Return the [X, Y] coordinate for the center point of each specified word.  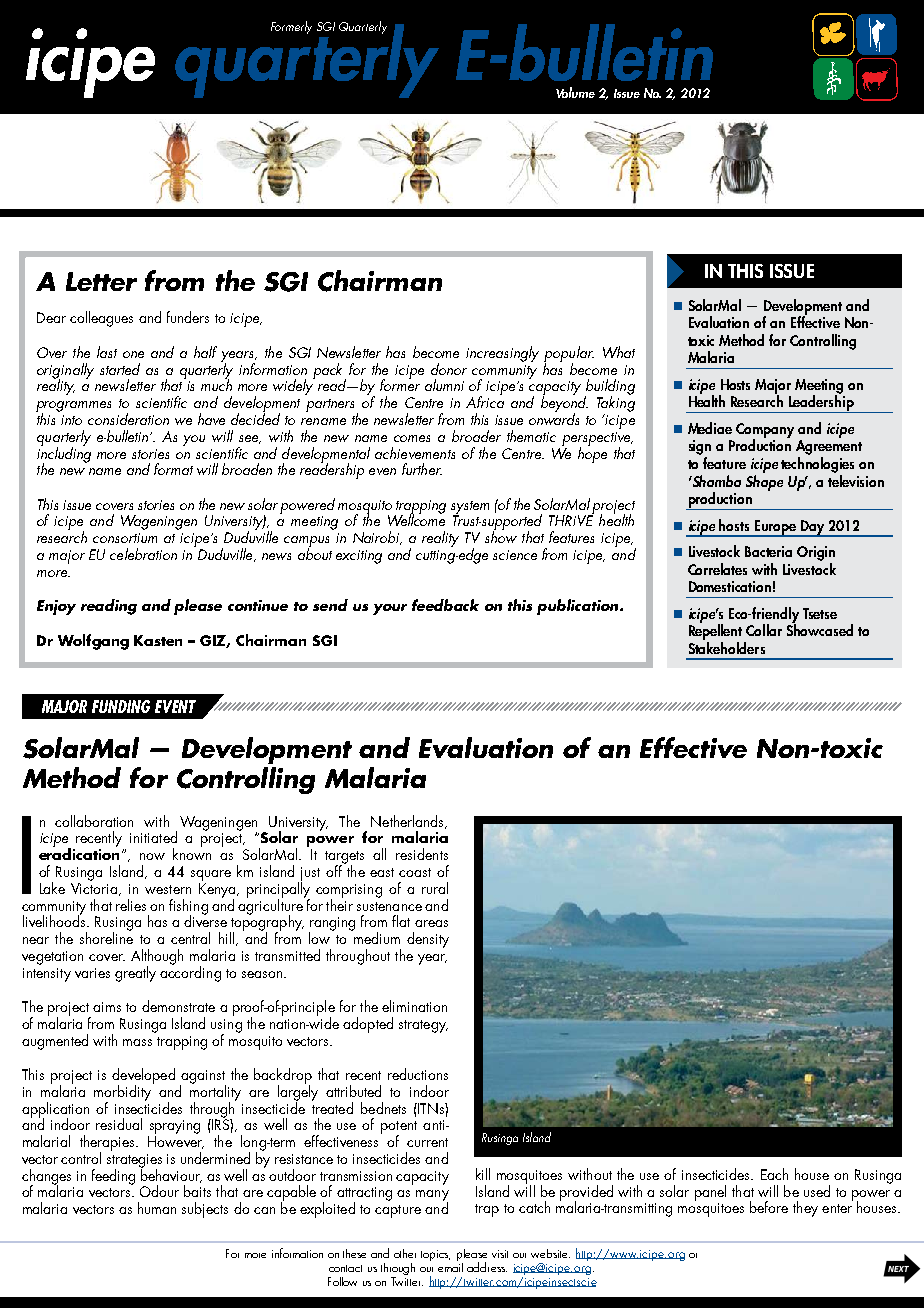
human [157, 1208]
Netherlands [408, 822]
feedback [445, 605]
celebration [143, 554]
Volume [575, 92]
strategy [423, 1026]
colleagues [101, 319]
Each [774, 1174]
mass [137, 1042]
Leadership [821, 403]
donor [449, 369]
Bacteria [768, 551]
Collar [764, 630]
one [133, 354]
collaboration [94, 821]
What [619, 352]
